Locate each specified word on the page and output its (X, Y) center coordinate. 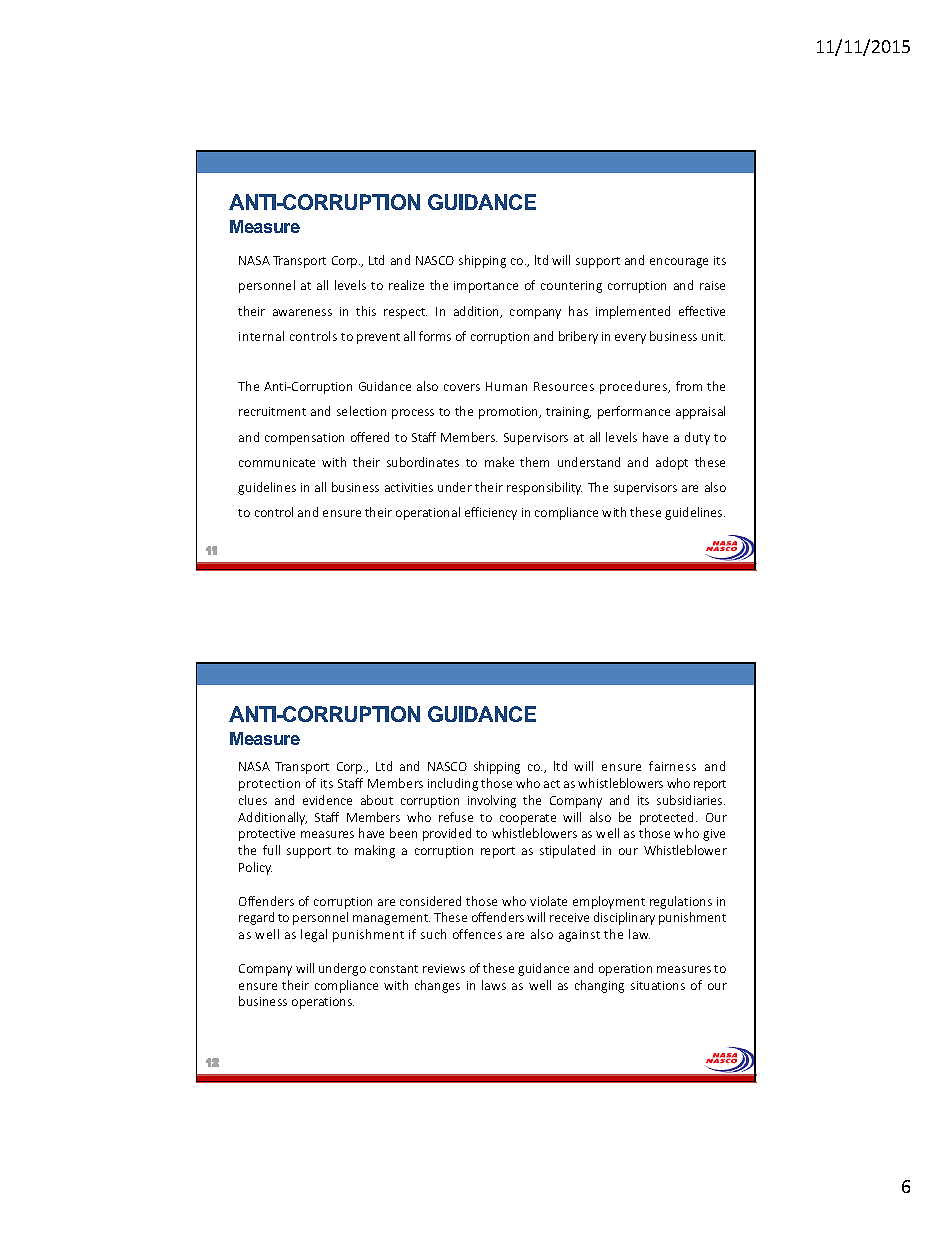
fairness (672, 766)
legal (314, 935)
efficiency (491, 513)
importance (486, 287)
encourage (679, 263)
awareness (302, 312)
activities (409, 487)
